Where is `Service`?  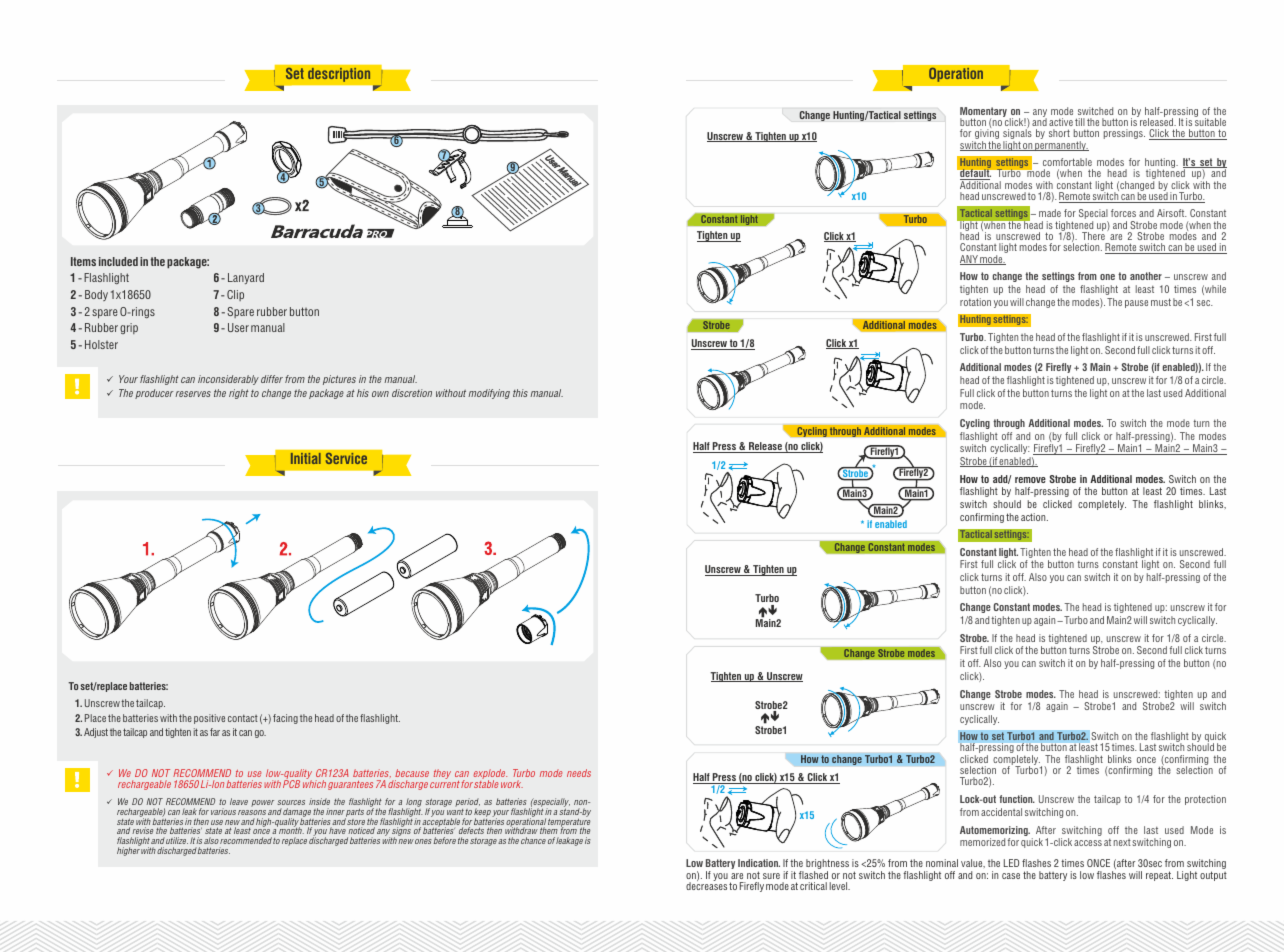 Service is located at coordinates (346, 458).
